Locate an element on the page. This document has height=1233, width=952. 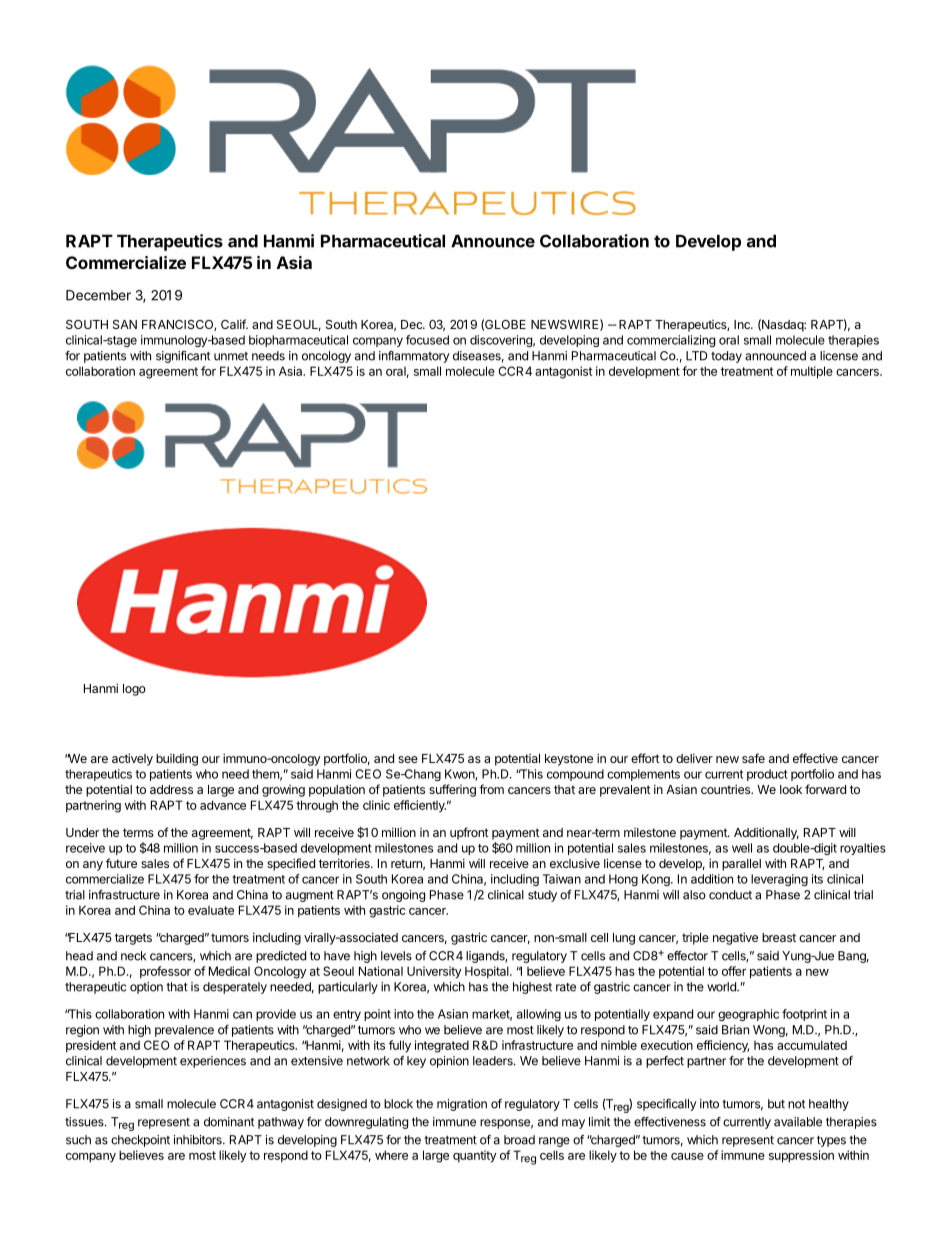
inhibitors is located at coordinates (199, 1140).
